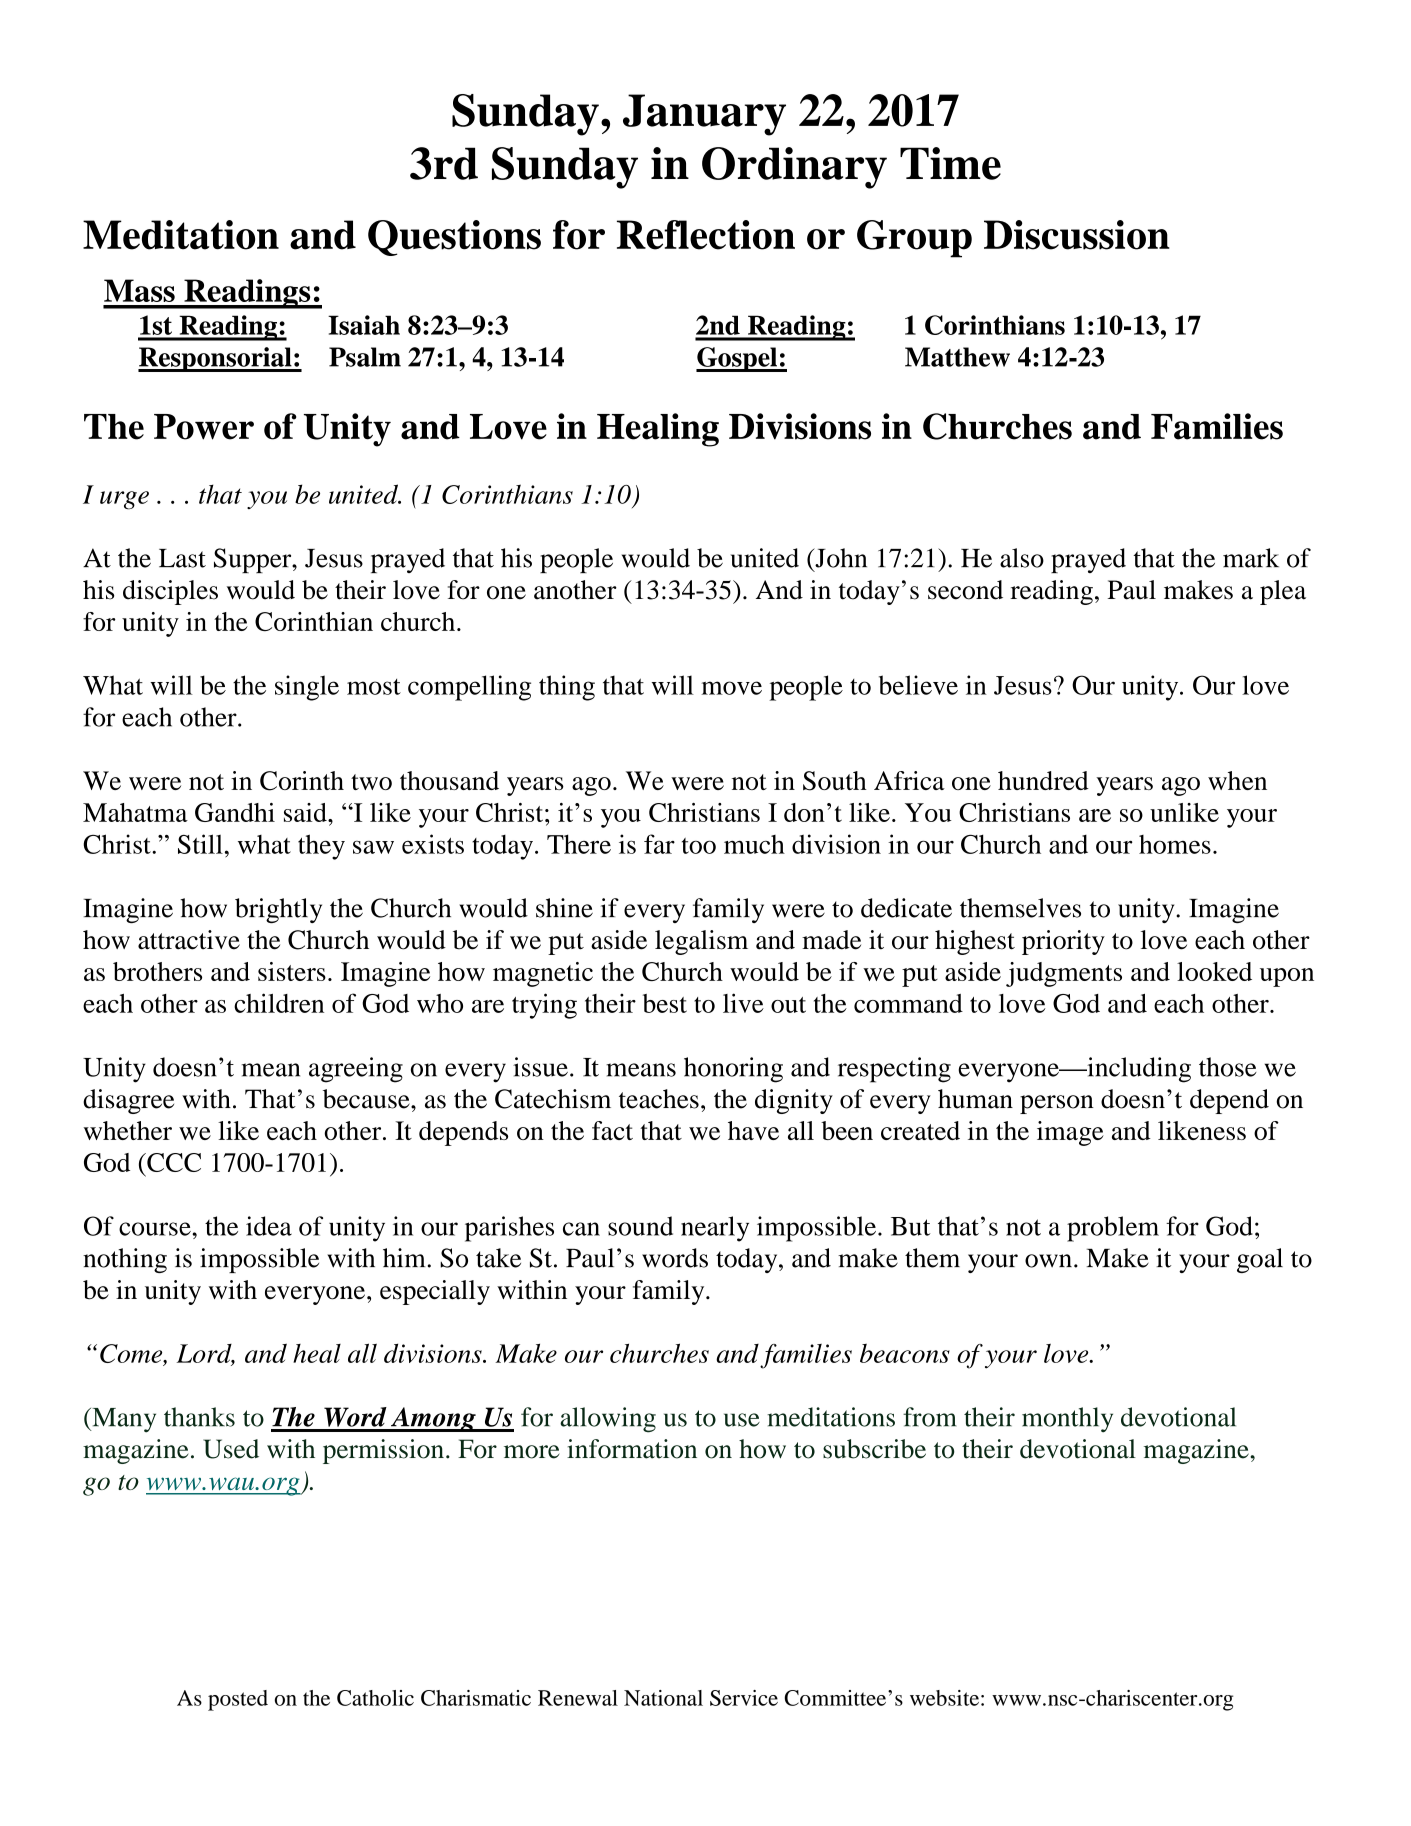 The image size is (1411, 1826). I want to click on have, so click(753, 1130).
